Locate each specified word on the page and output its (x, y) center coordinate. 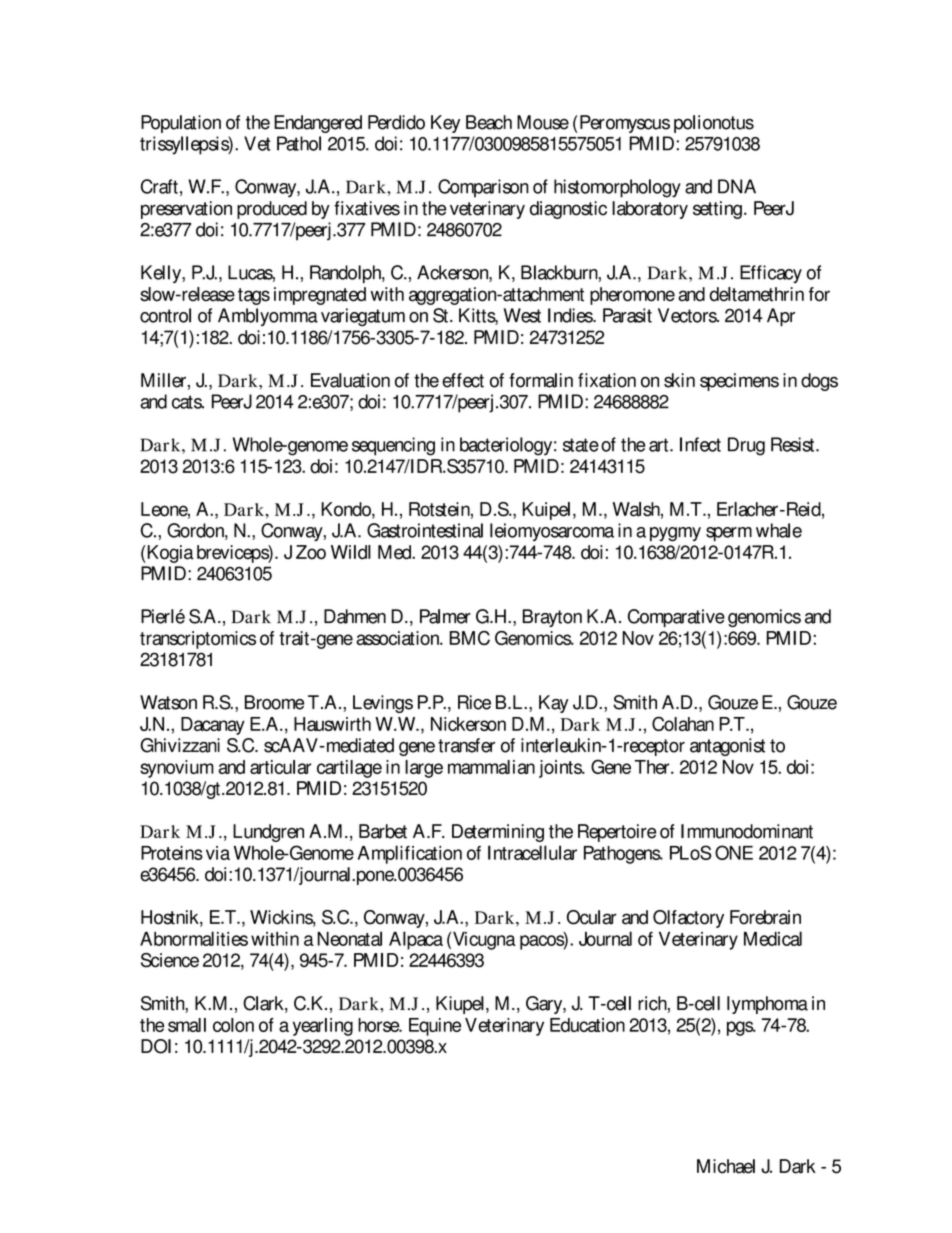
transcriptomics (198, 640)
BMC (470, 638)
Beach (489, 122)
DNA (737, 186)
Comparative (676, 618)
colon (233, 1025)
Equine (435, 1027)
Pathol (299, 143)
